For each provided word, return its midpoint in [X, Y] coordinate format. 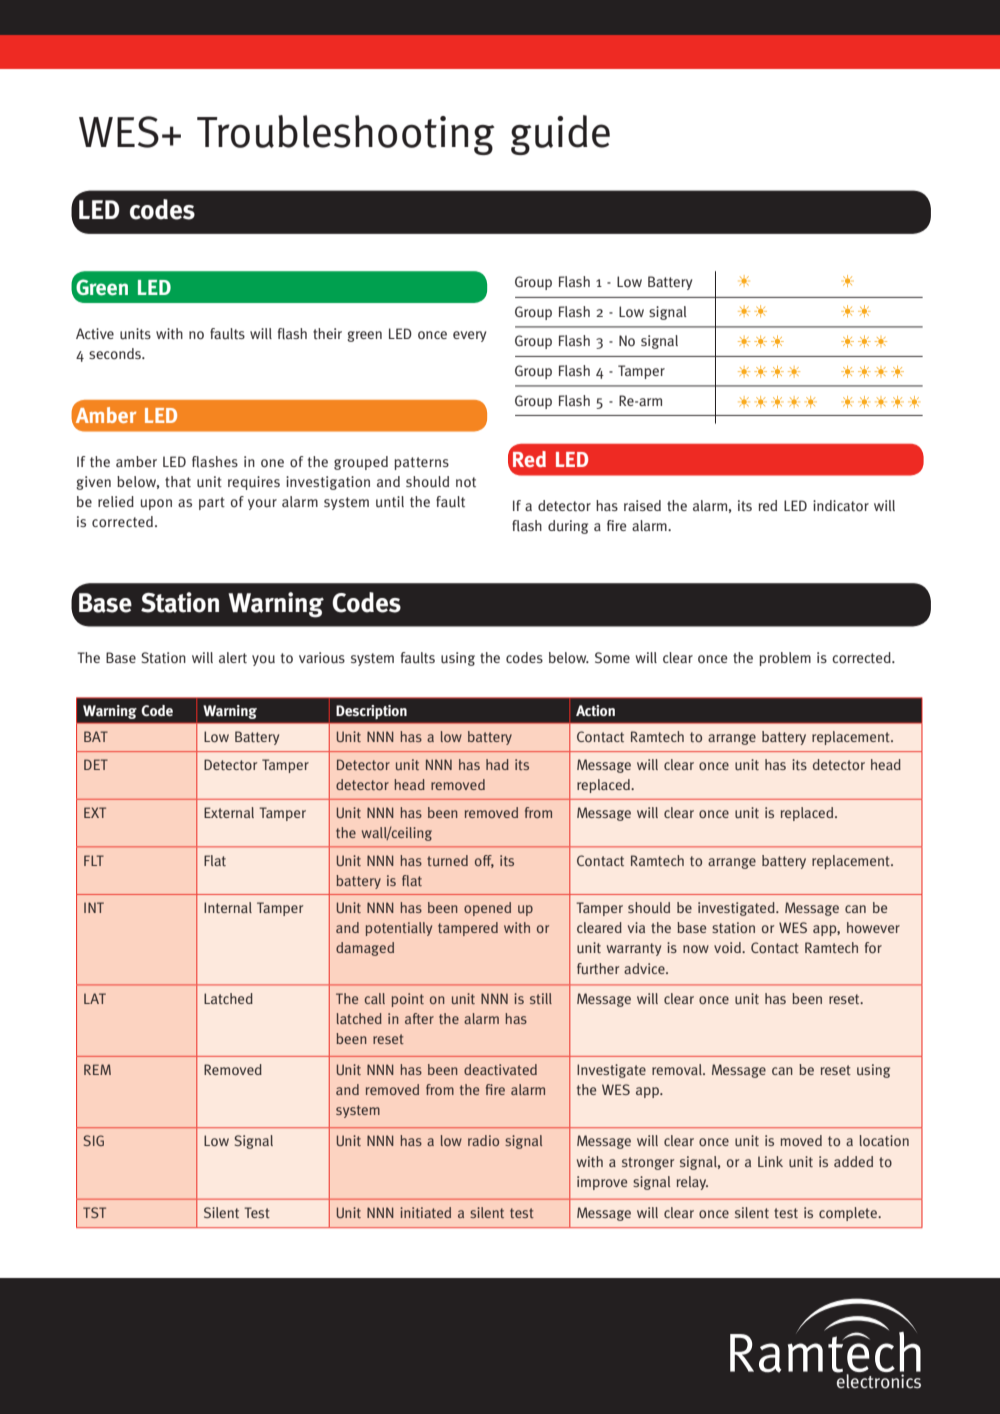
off [484, 861]
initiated [425, 1212]
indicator [841, 506]
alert [233, 658]
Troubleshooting [346, 135]
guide [560, 135]
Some [612, 657]
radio [483, 1140]
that [178, 482]
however [873, 927]
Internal [228, 907]
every [469, 336]
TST [94, 1212]
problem [785, 659]
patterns [421, 463]
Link [770, 1161]
